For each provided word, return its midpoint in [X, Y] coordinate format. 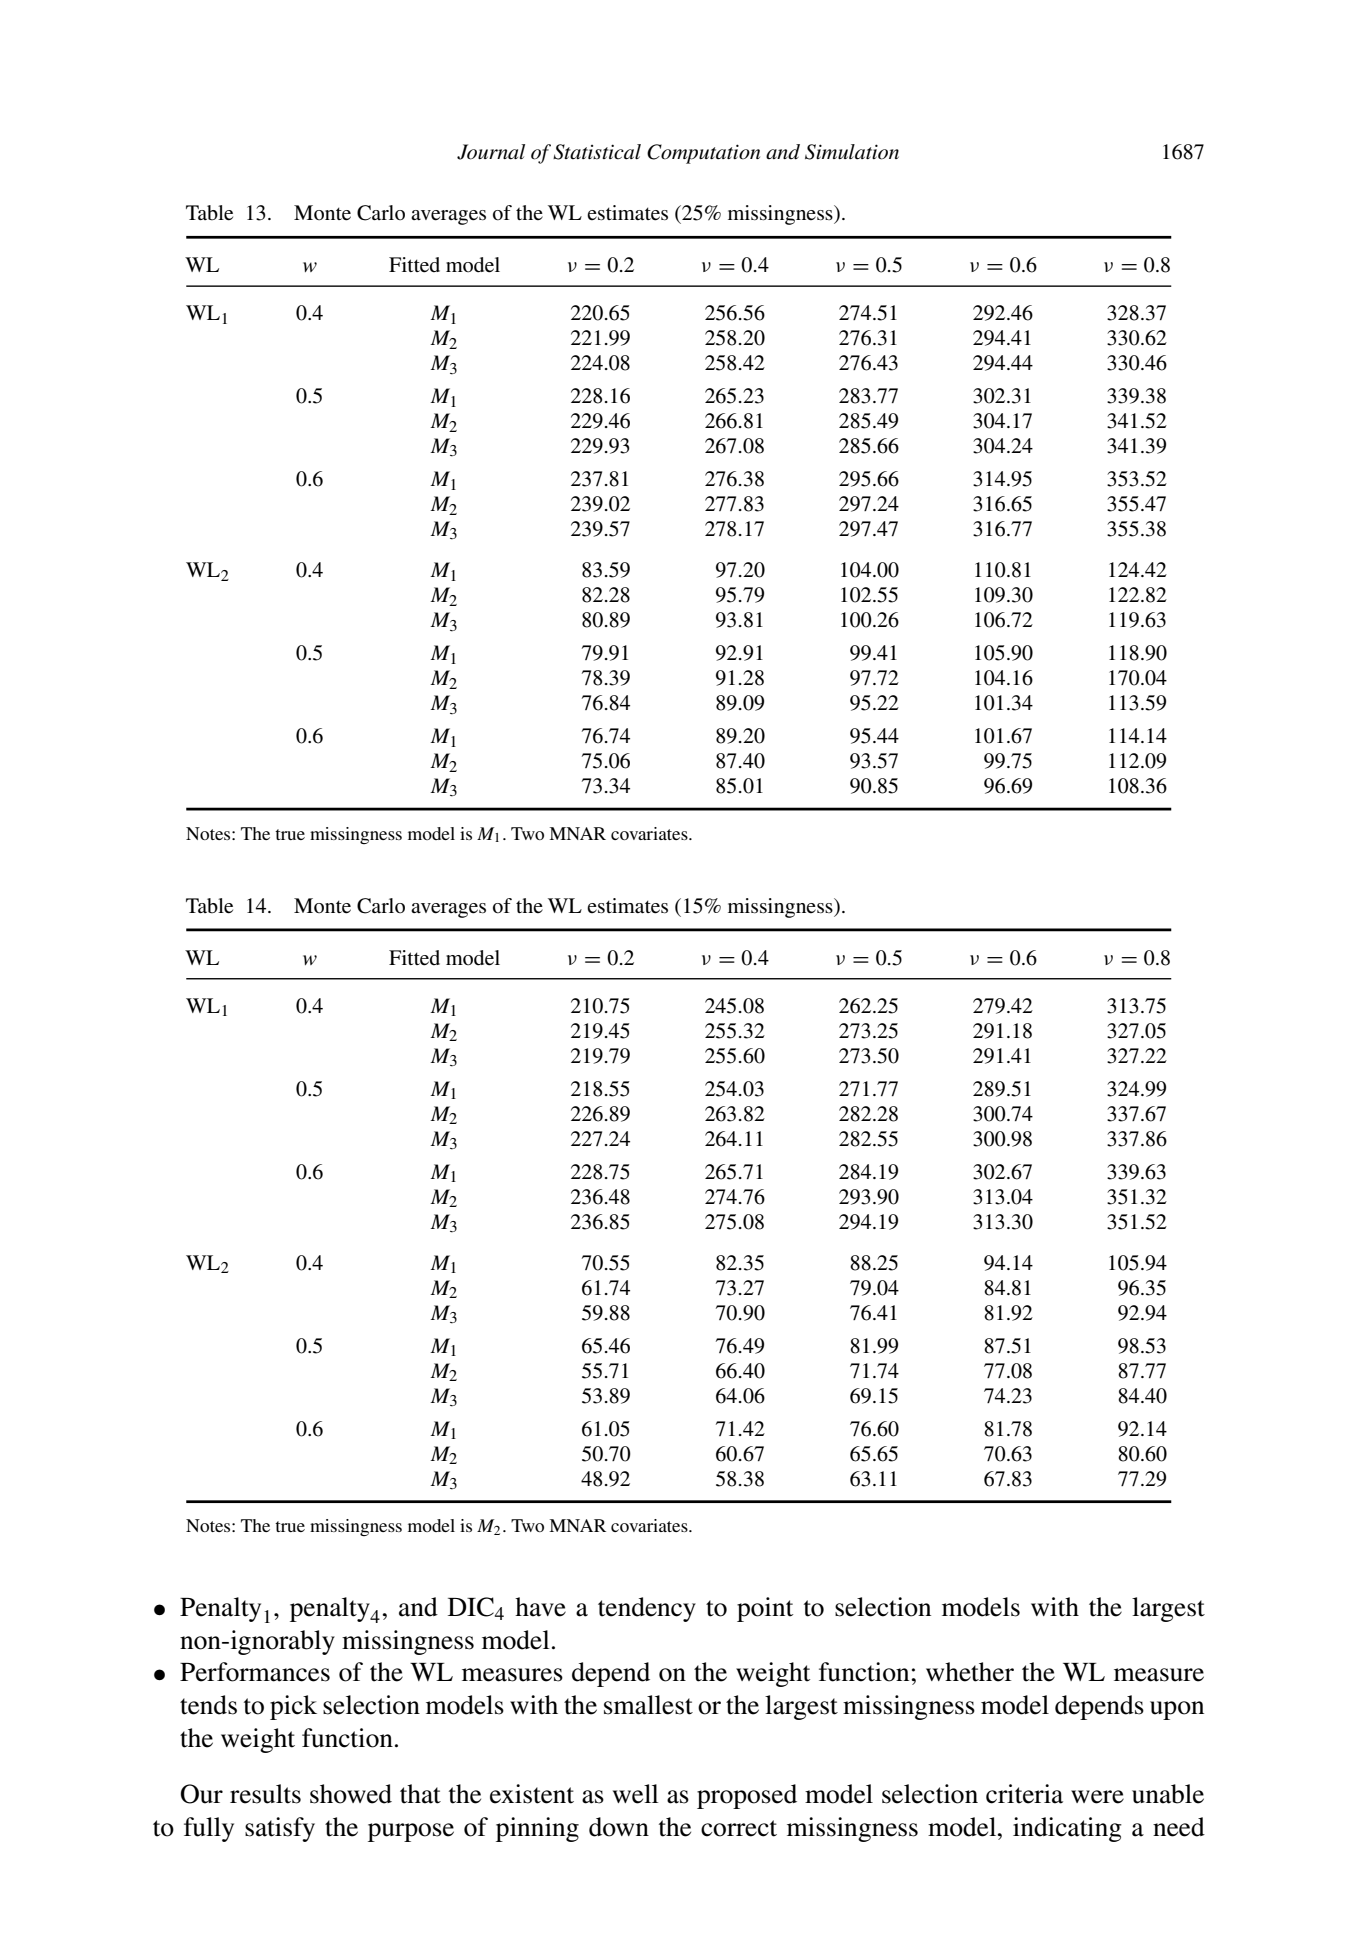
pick [293, 1707]
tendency [647, 1609]
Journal [491, 152]
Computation [703, 154]
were [1097, 1797]
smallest [648, 1705]
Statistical [597, 152]
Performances [255, 1672]
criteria [1024, 1794]
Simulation [852, 152]
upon [1177, 1710]
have [540, 1607]
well [635, 1794]
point [765, 1609]
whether [970, 1672]
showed [351, 1794]
